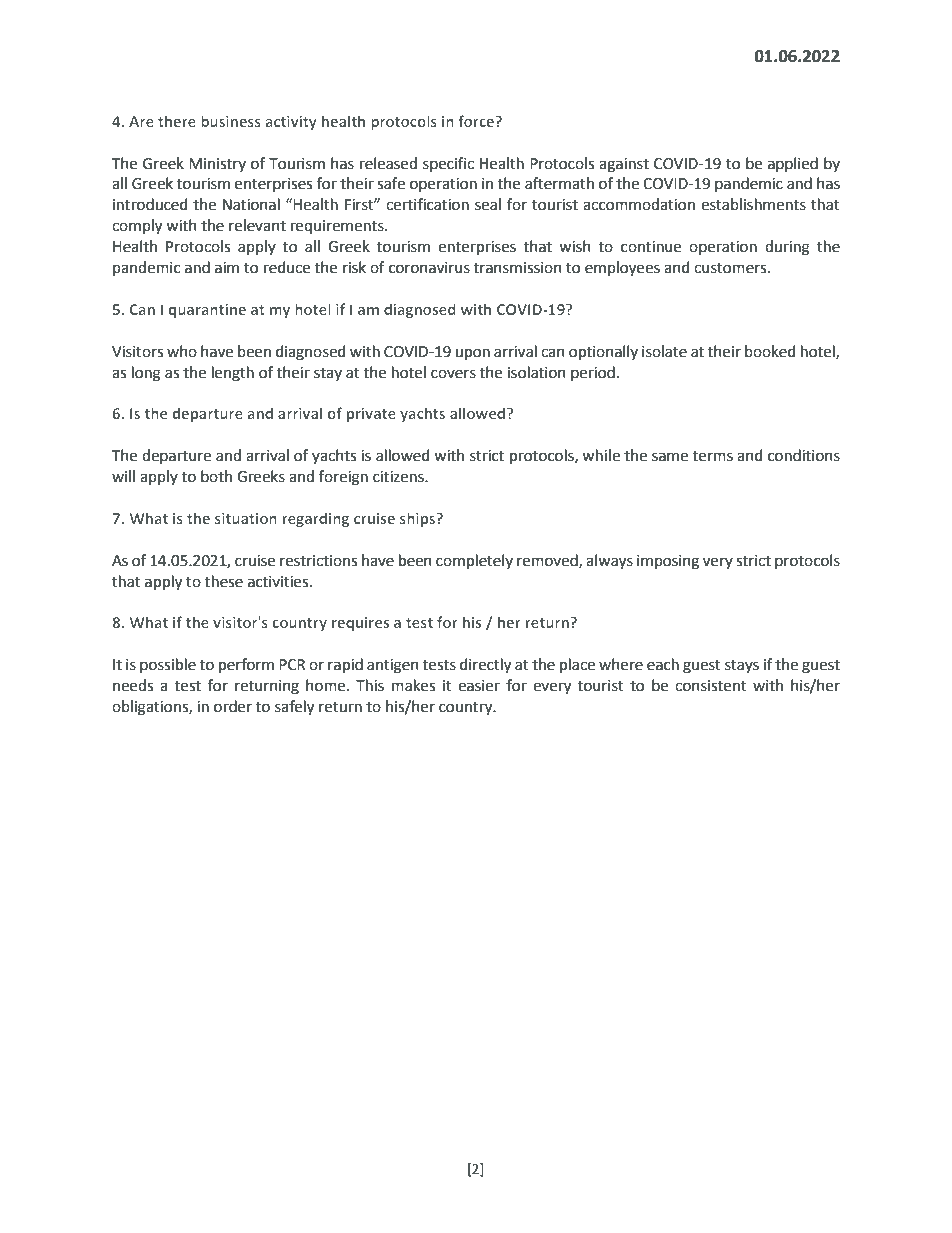  Describe the element at coordinates (479, 686) in the page. I see `easier` at that location.
